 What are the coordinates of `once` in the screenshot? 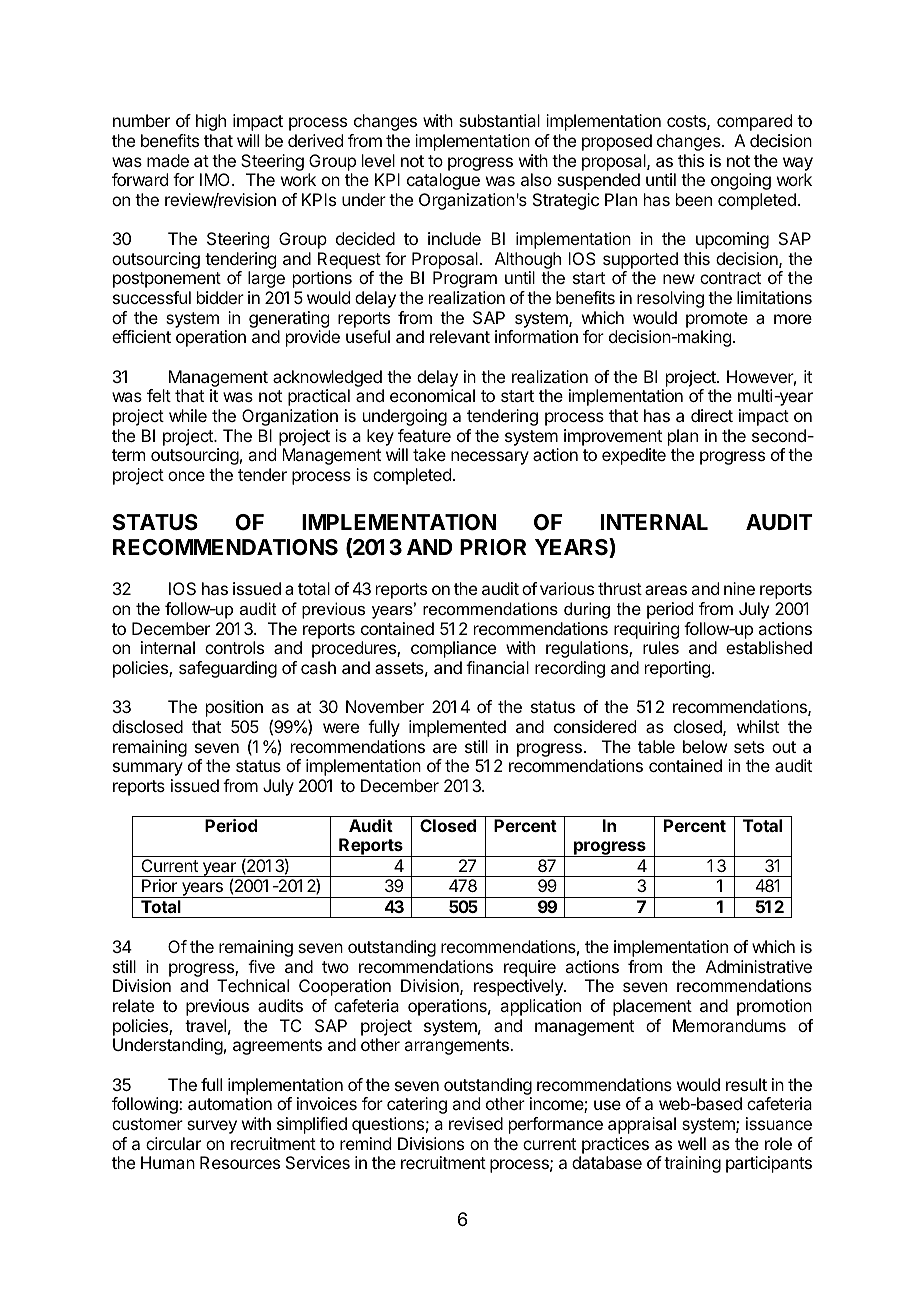 It's located at (186, 476).
